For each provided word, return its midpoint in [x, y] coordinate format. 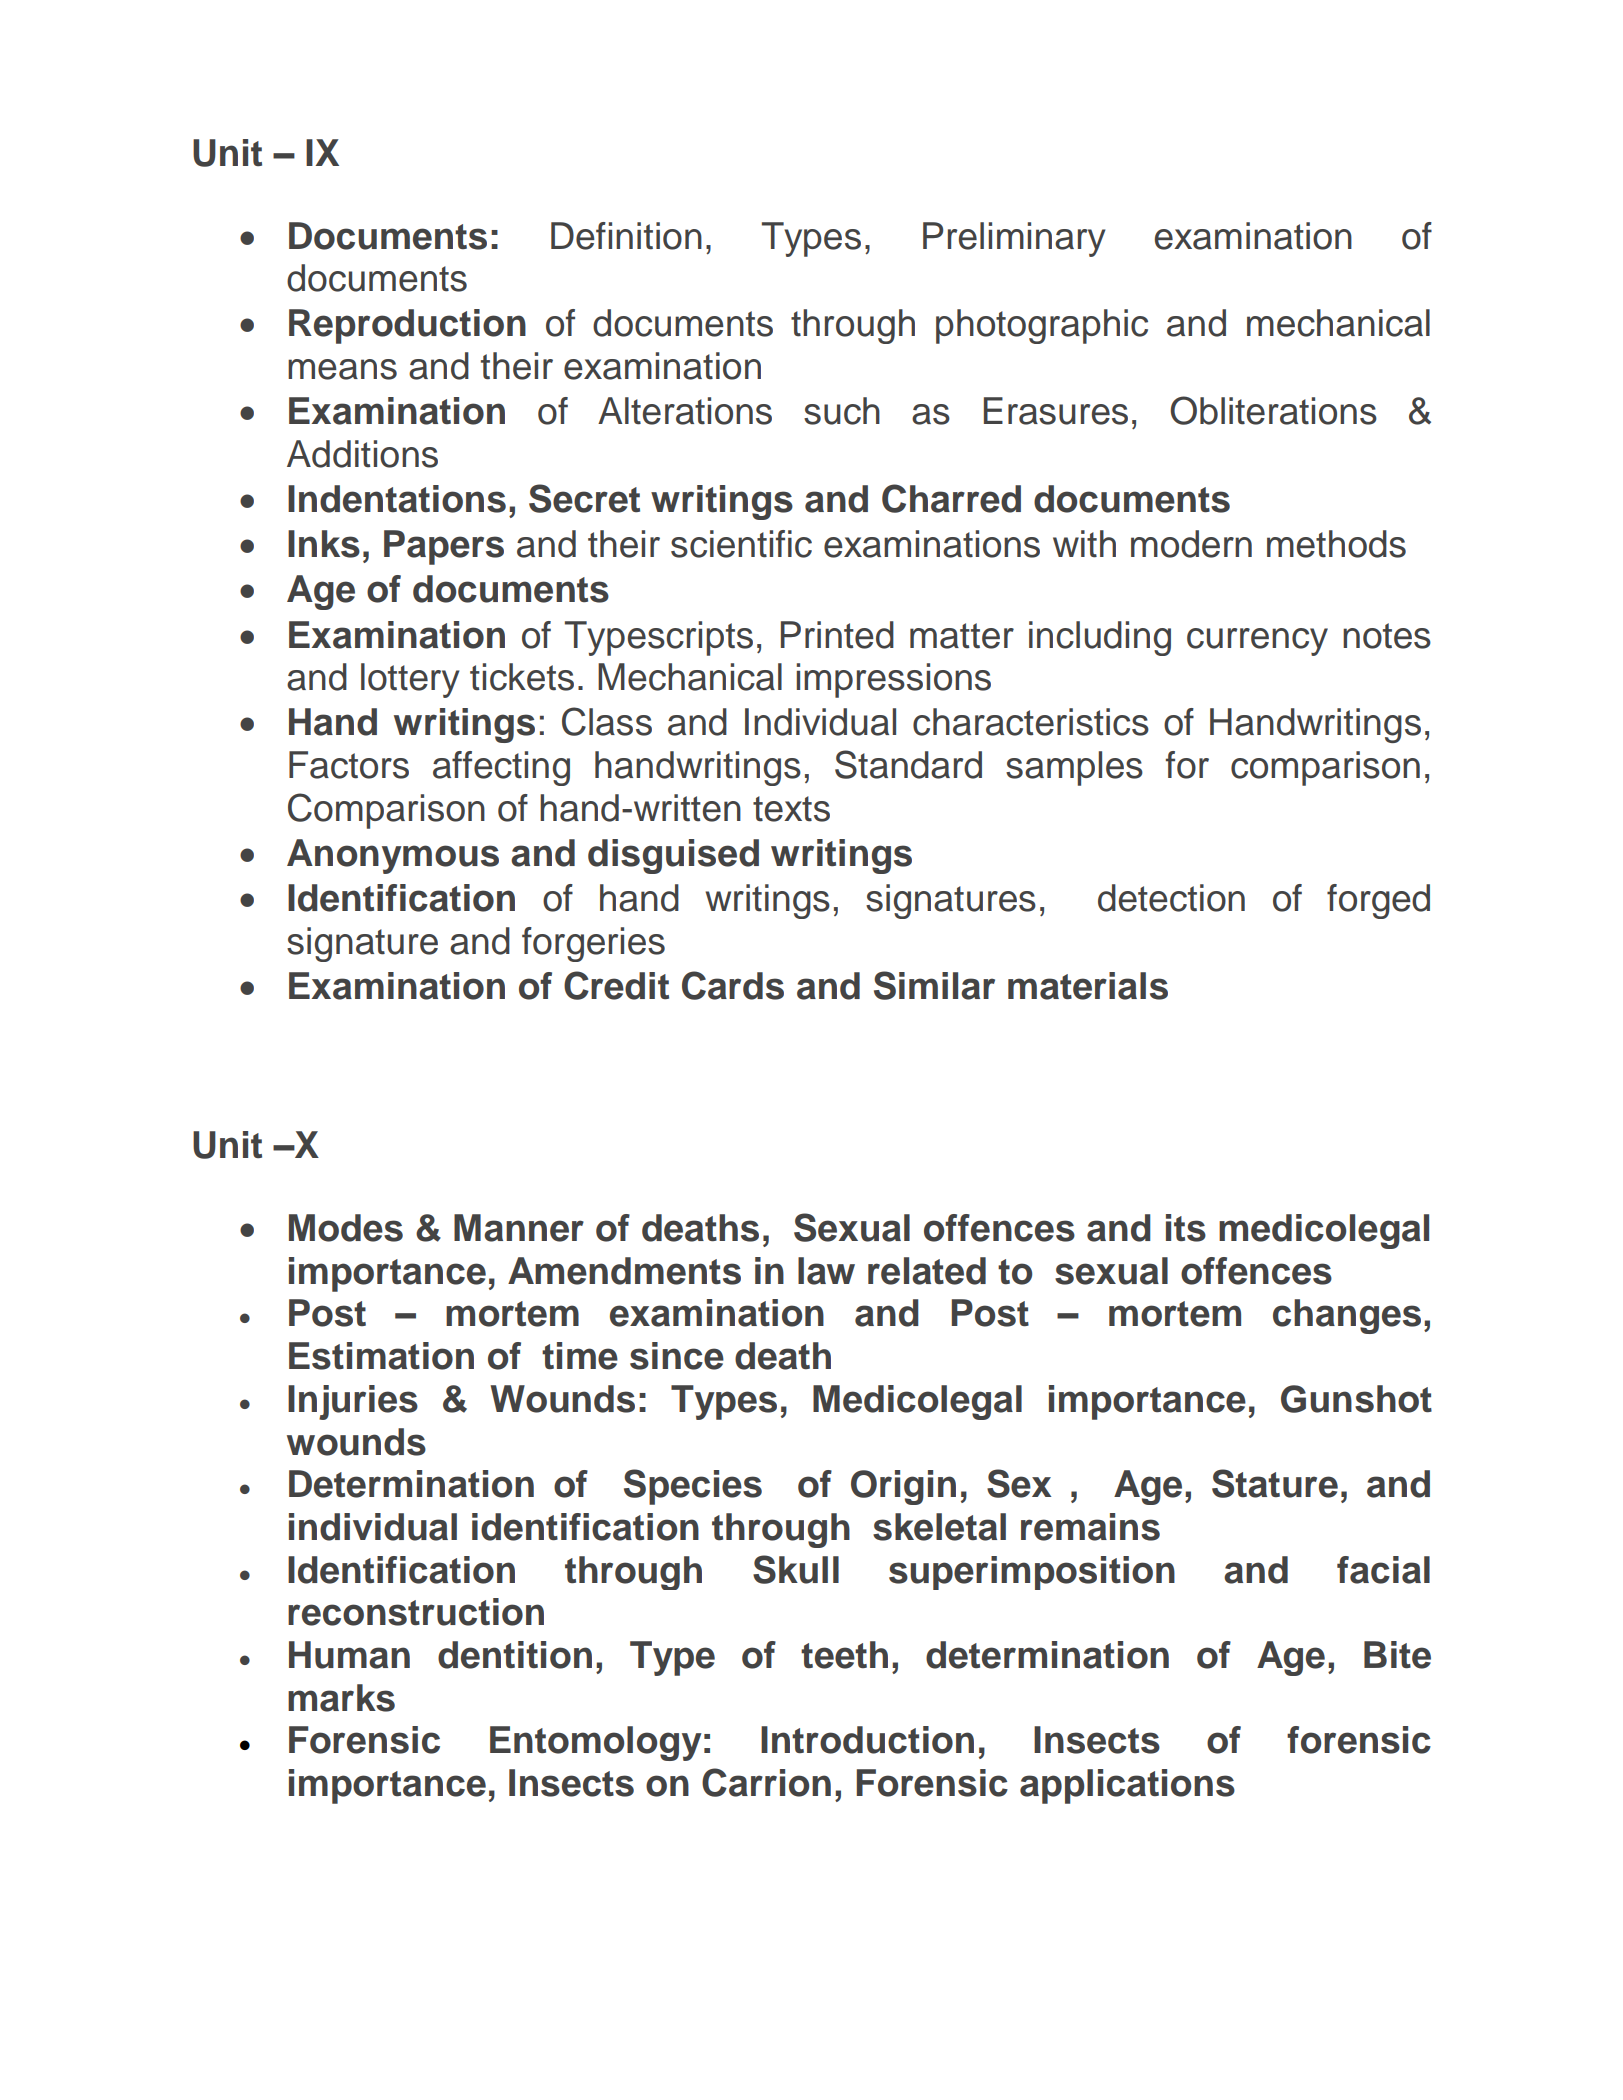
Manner [519, 1228]
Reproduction [407, 326]
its [1186, 1228]
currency [1257, 642]
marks [341, 1698]
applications [1127, 1786]
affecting [501, 768]
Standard [908, 764]
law [826, 1271]
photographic [1042, 326]
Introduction [867, 1740]
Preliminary [1014, 239]
